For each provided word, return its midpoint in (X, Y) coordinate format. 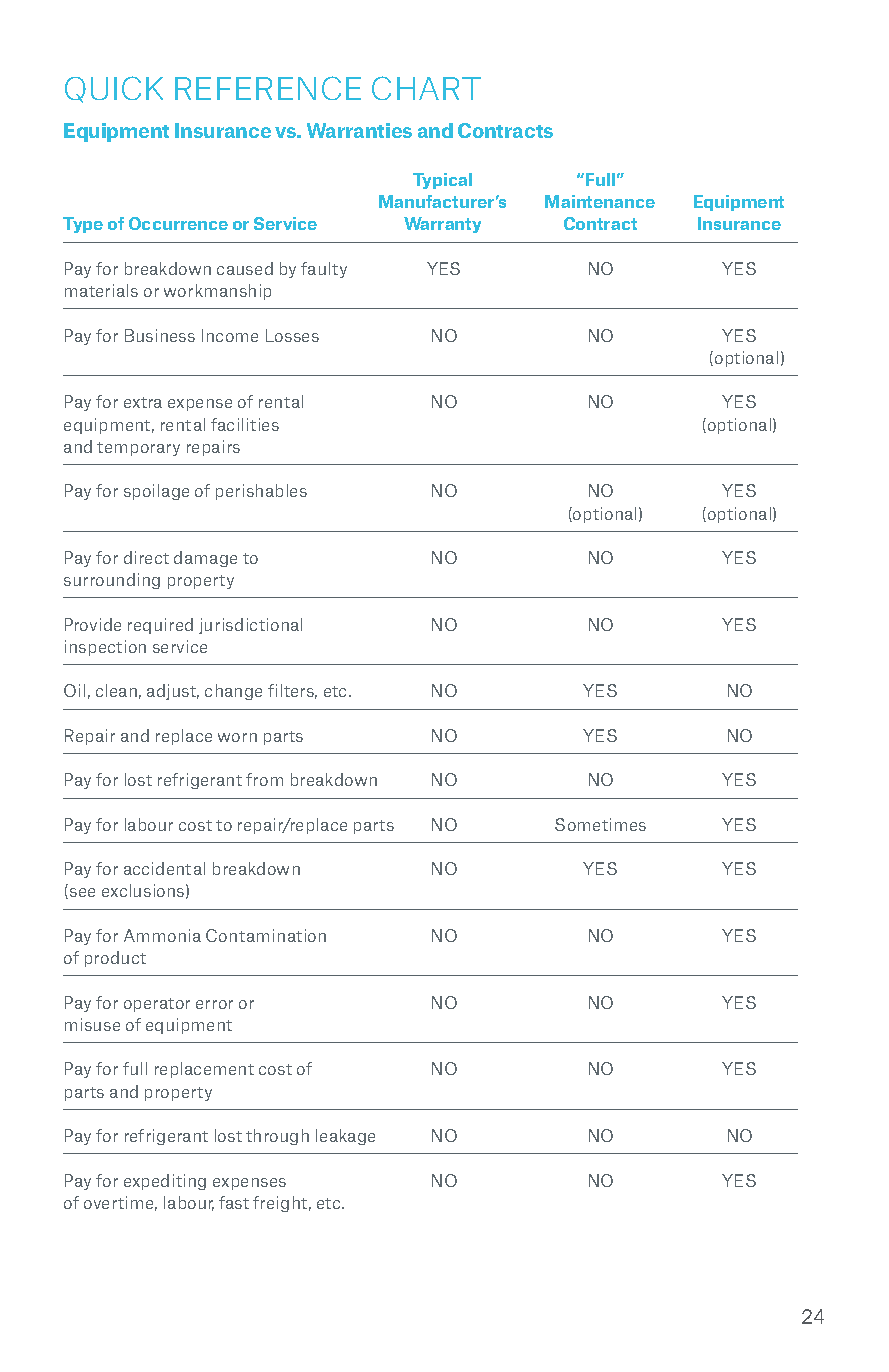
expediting (165, 1182)
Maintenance (600, 201)
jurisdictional (250, 626)
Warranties (359, 130)
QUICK (114, 89)
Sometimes (600, 824)
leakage (345, 1137)
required (160, 626)
